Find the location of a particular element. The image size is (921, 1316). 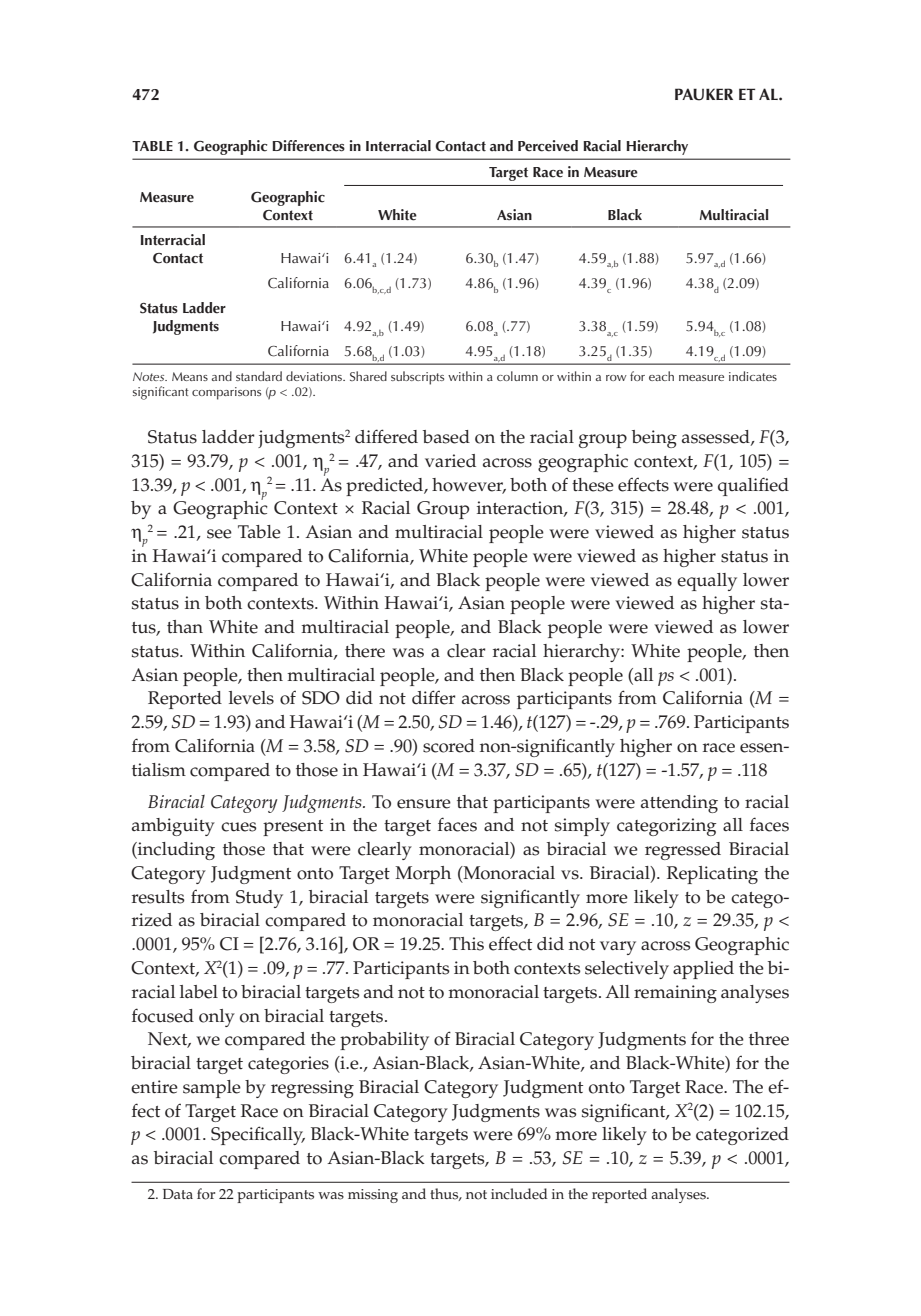

standard is located at coordinates (259, 376).
